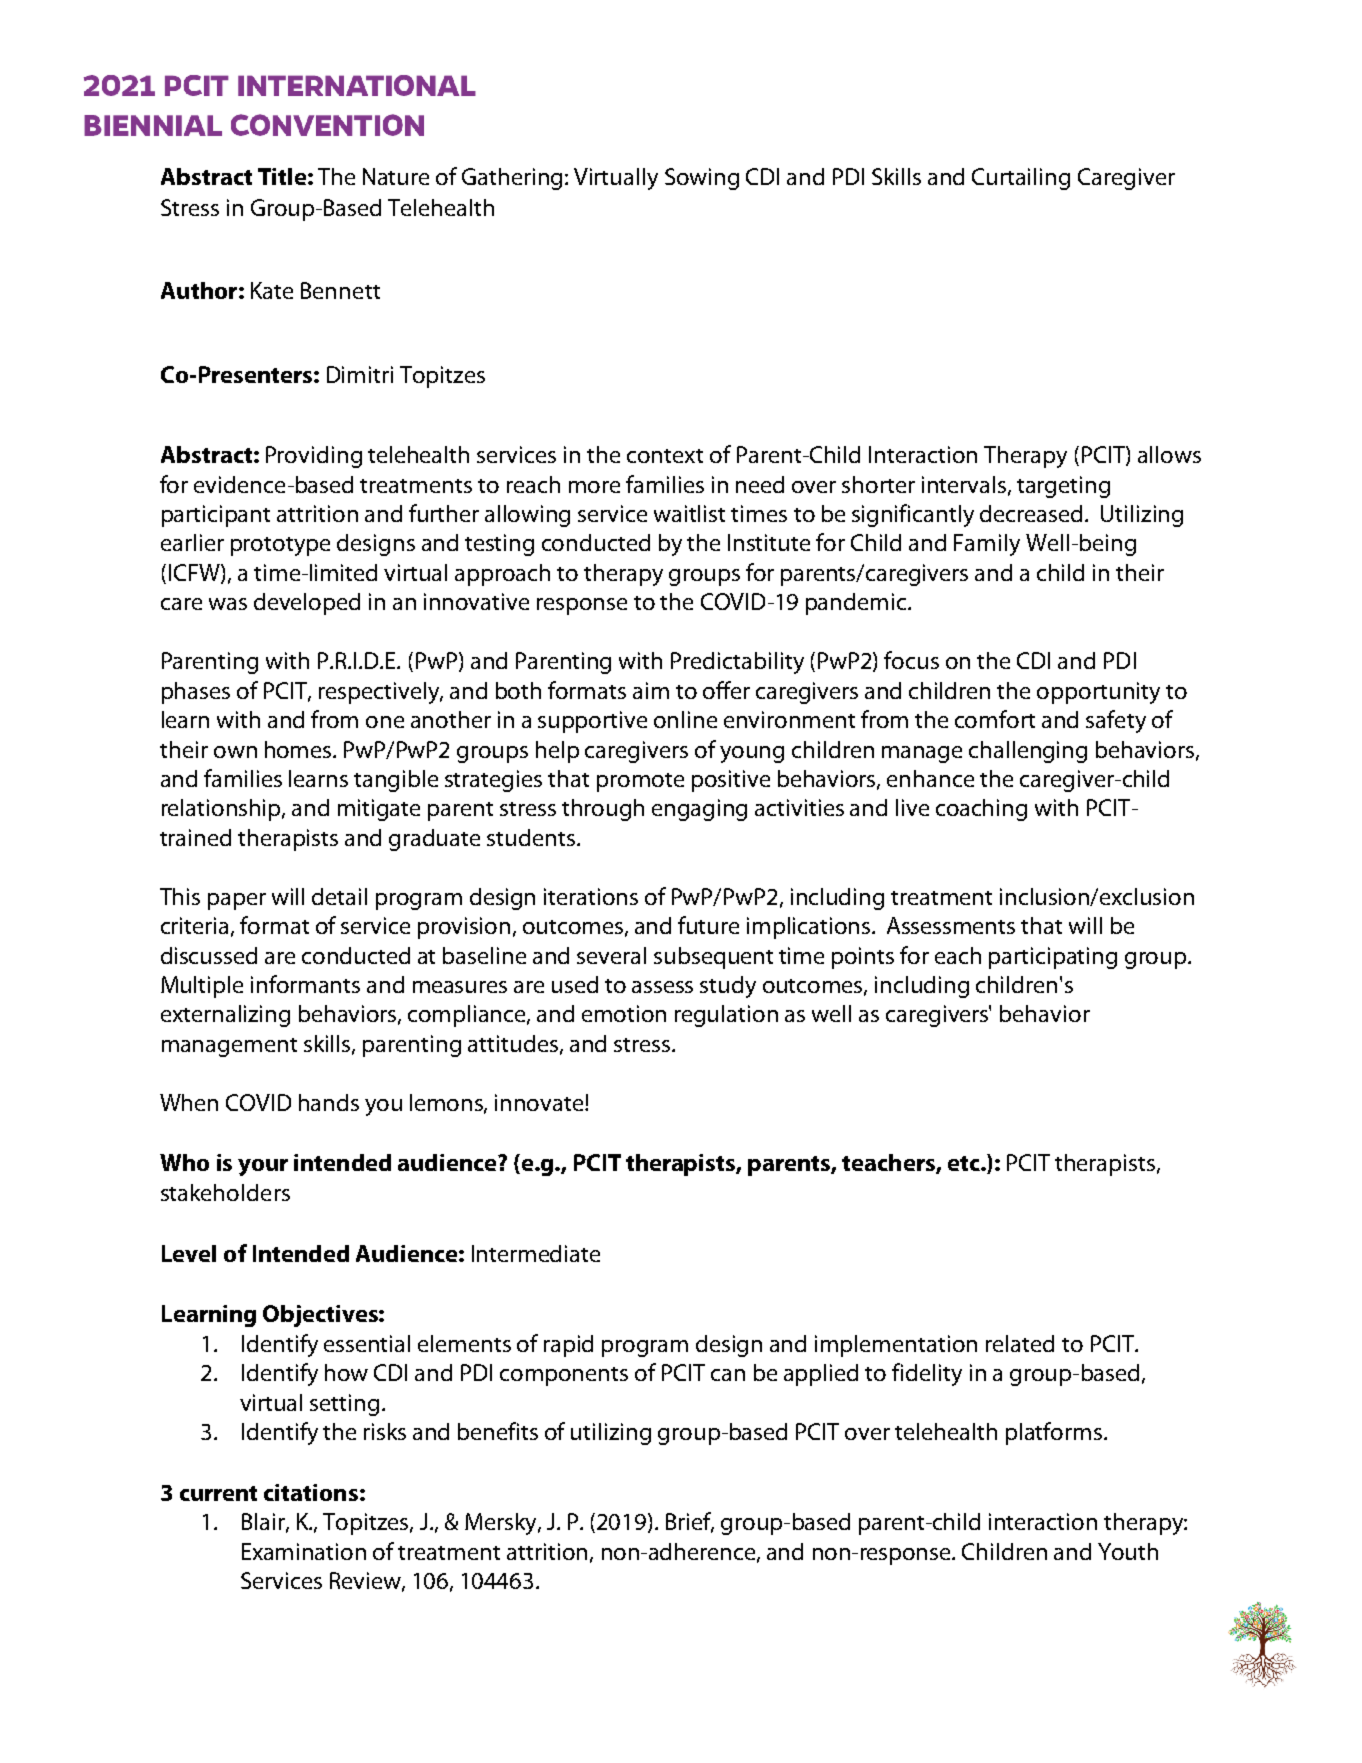  I want to click on Intermediate, so click(536, 1253).
